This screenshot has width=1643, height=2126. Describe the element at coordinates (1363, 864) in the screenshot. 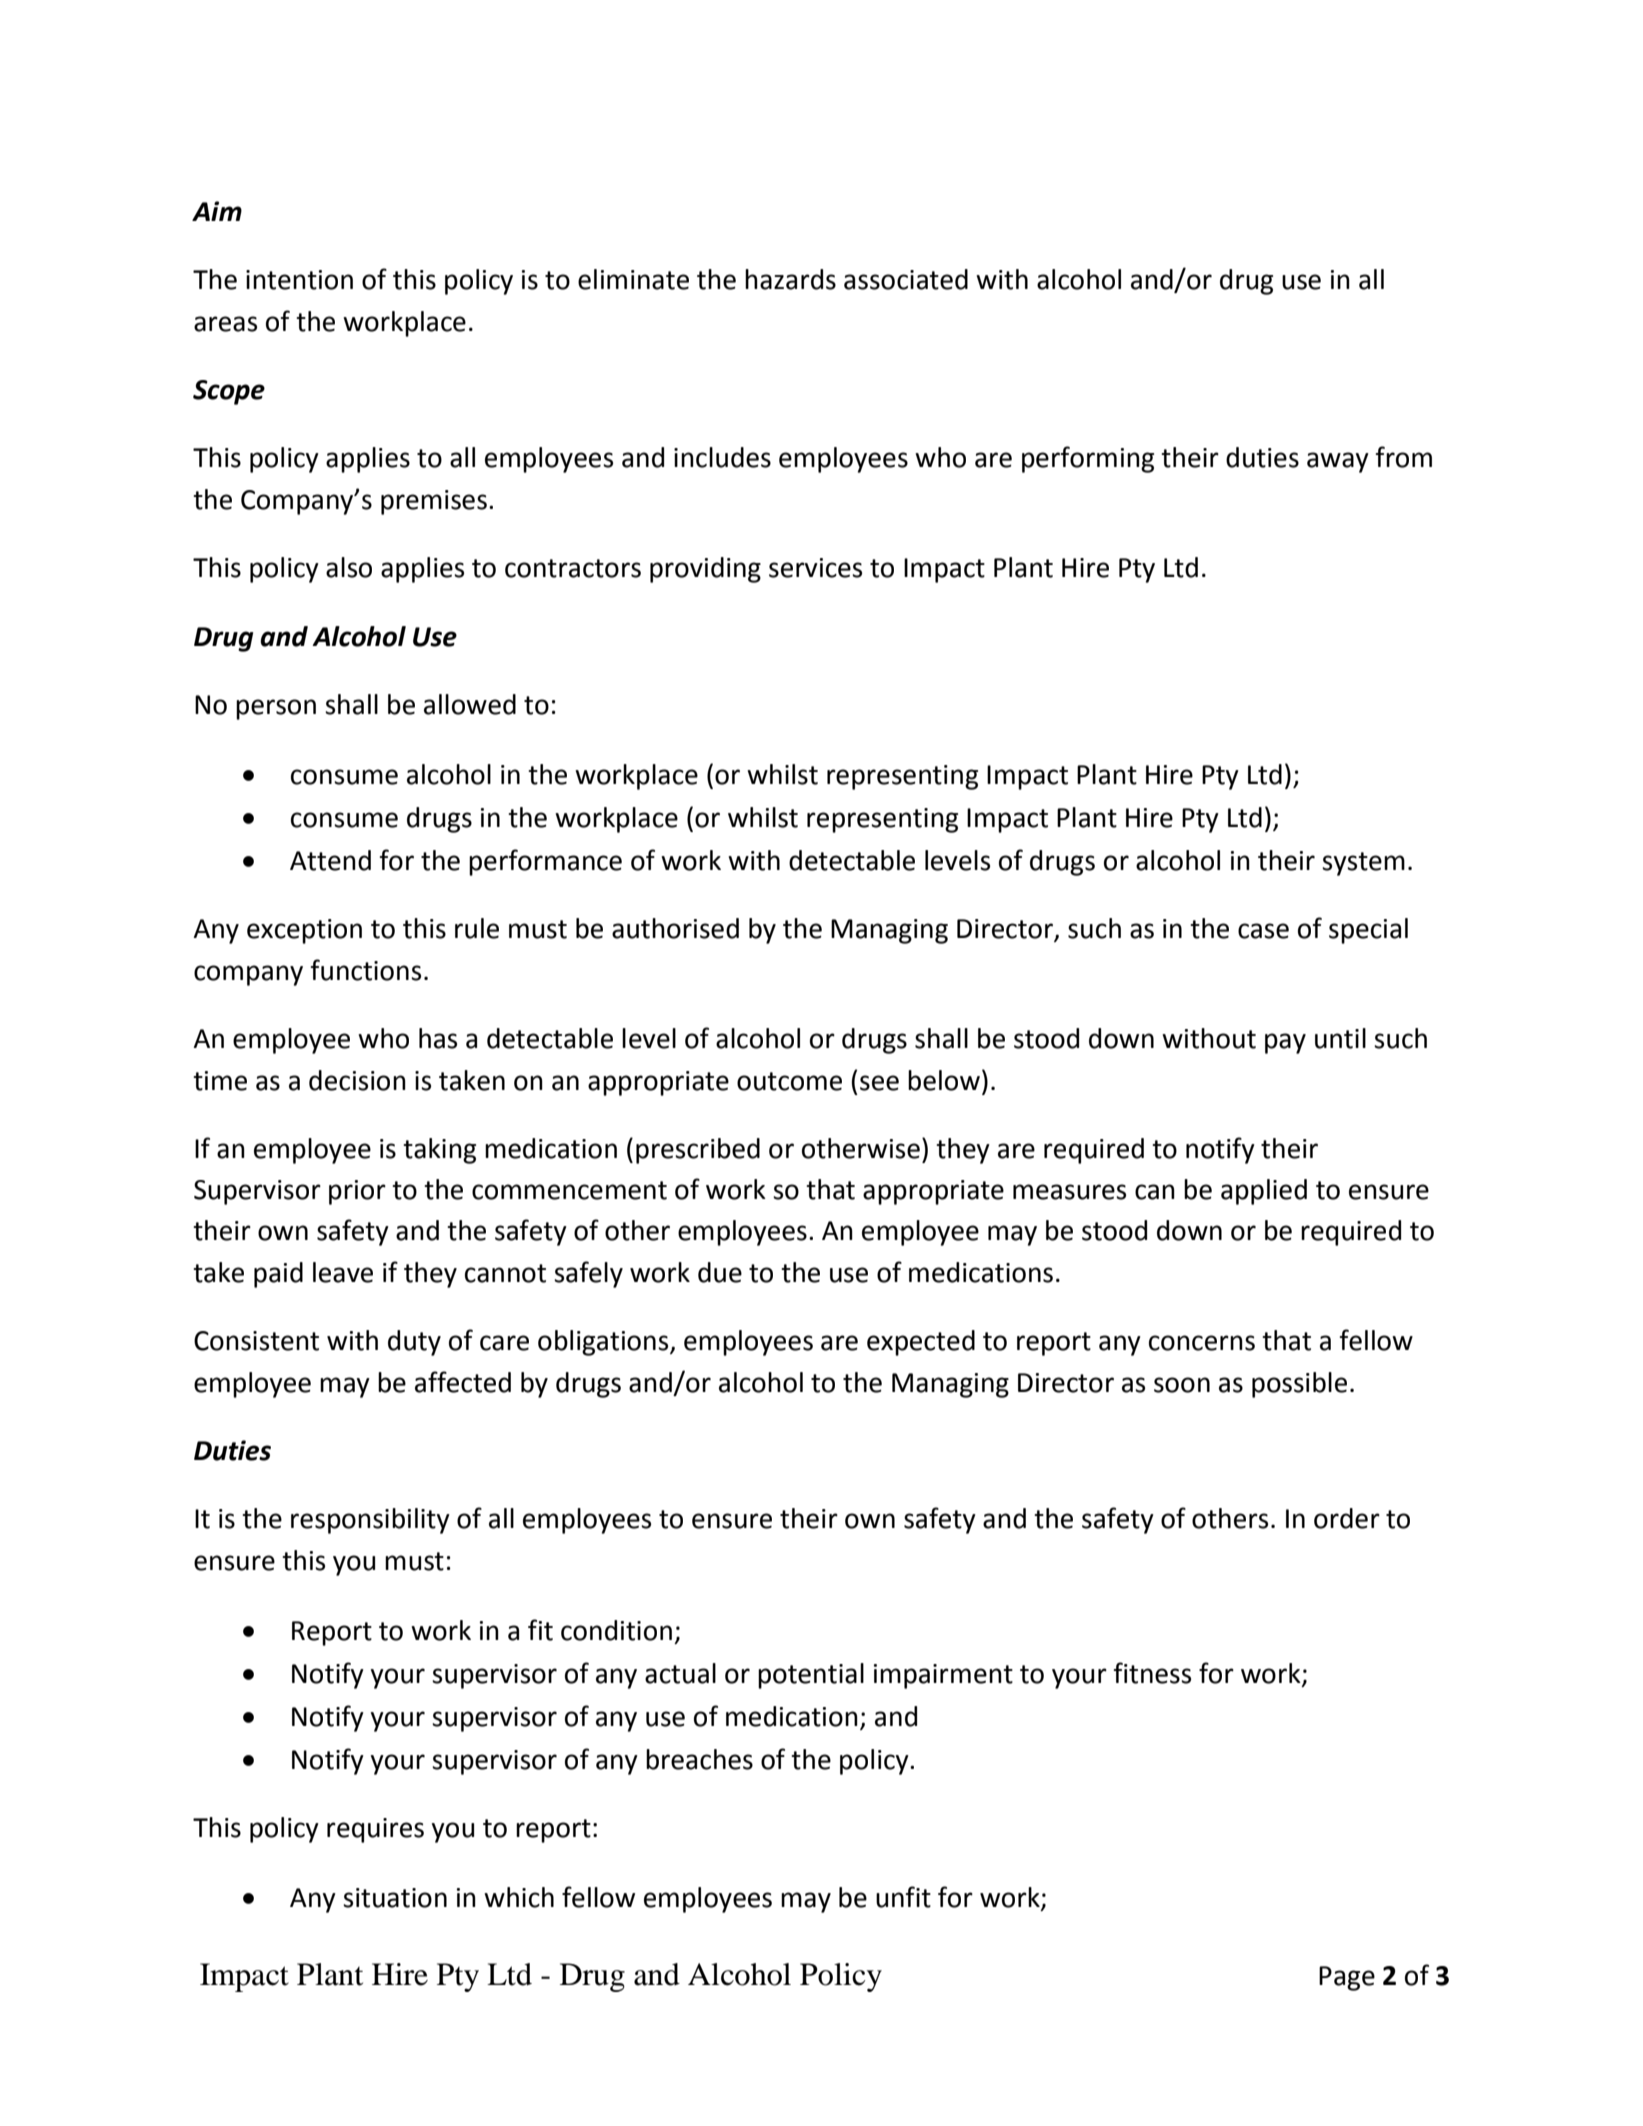

I see `system` at that location.
